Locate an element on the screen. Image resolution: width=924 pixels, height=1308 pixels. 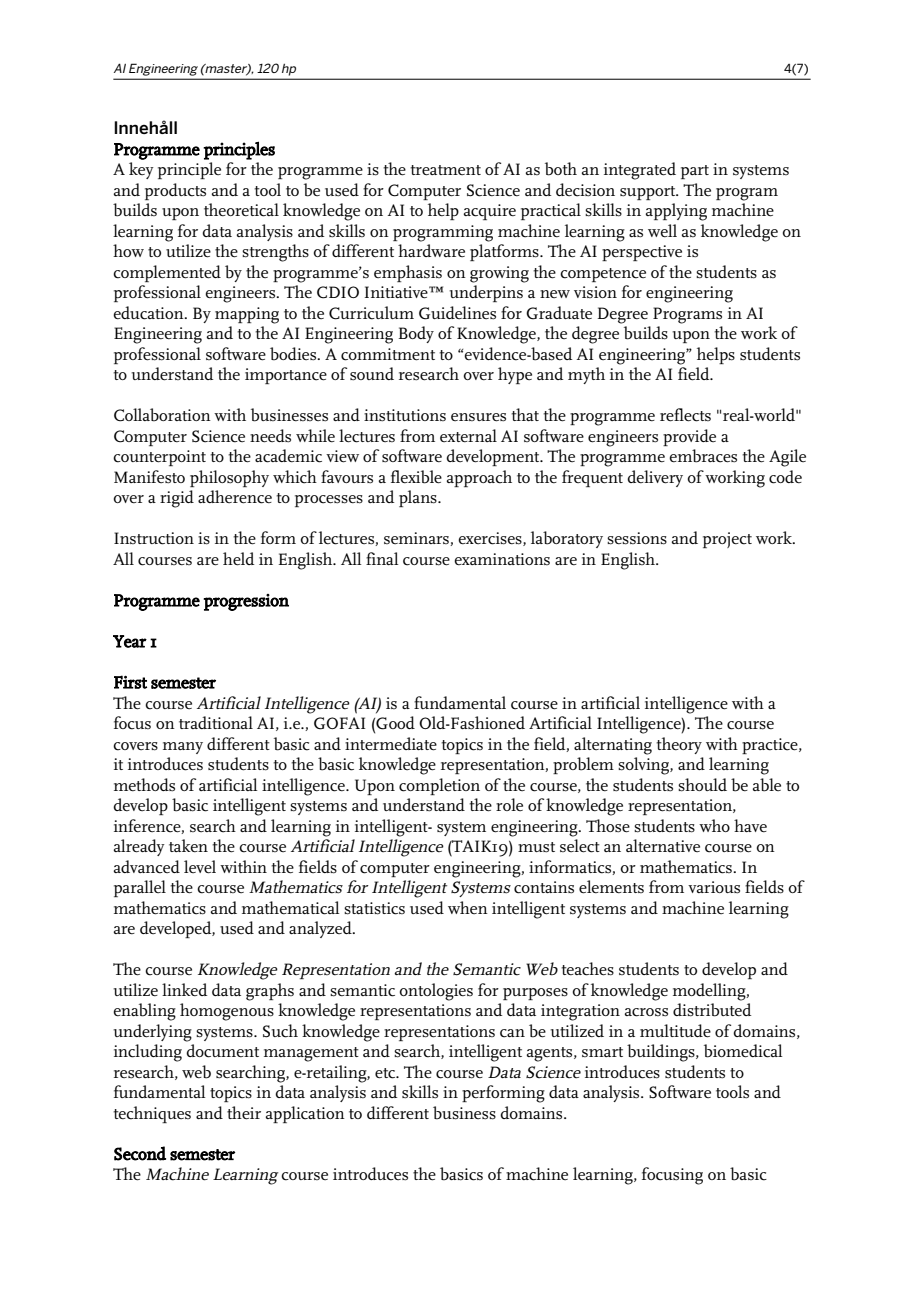
theory is located at coordinates (679, 745).
